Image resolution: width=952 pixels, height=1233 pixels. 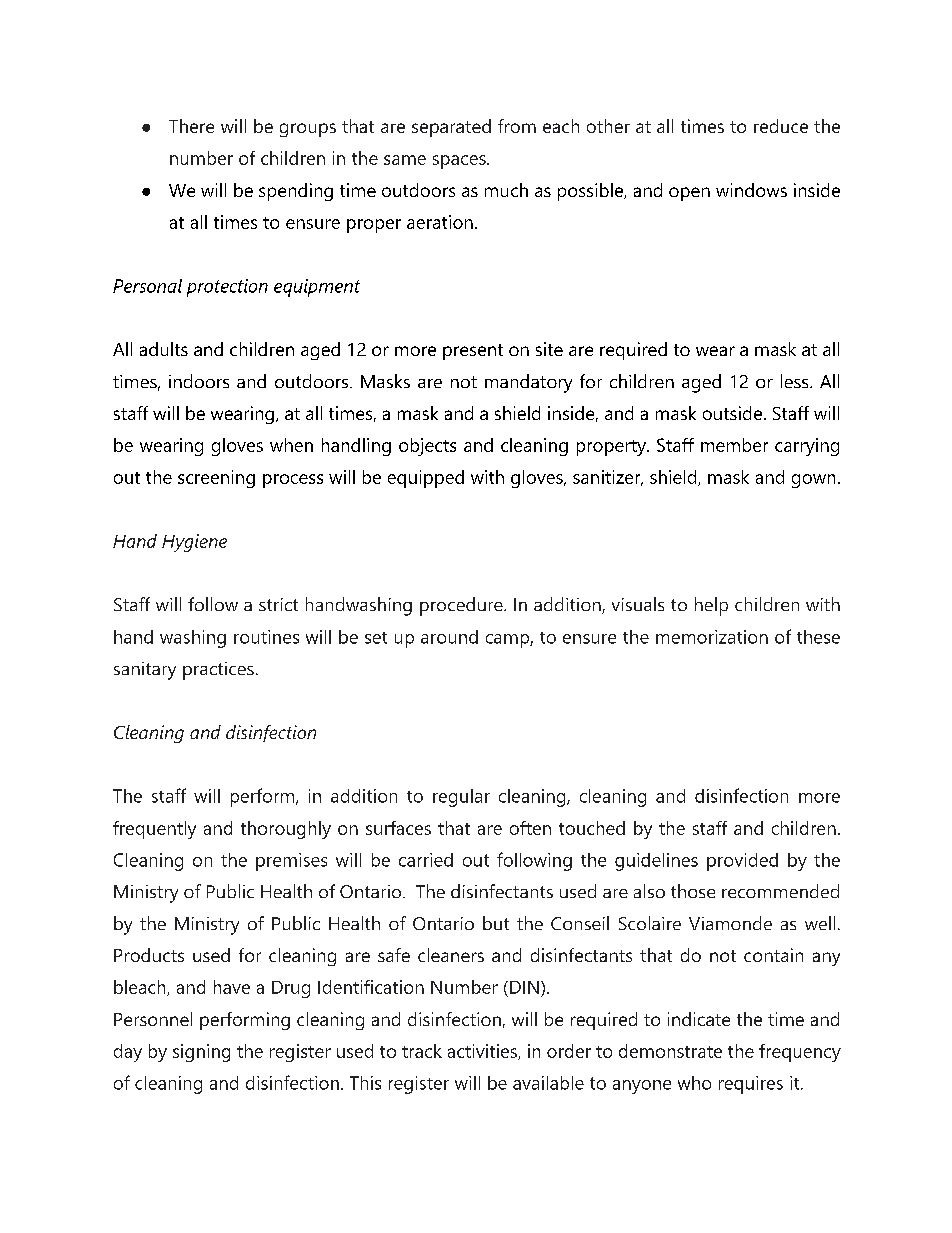 What do you see at coordinates (191, 126) in the screenshot?
I see `There` at bounding box center [191, 126].
